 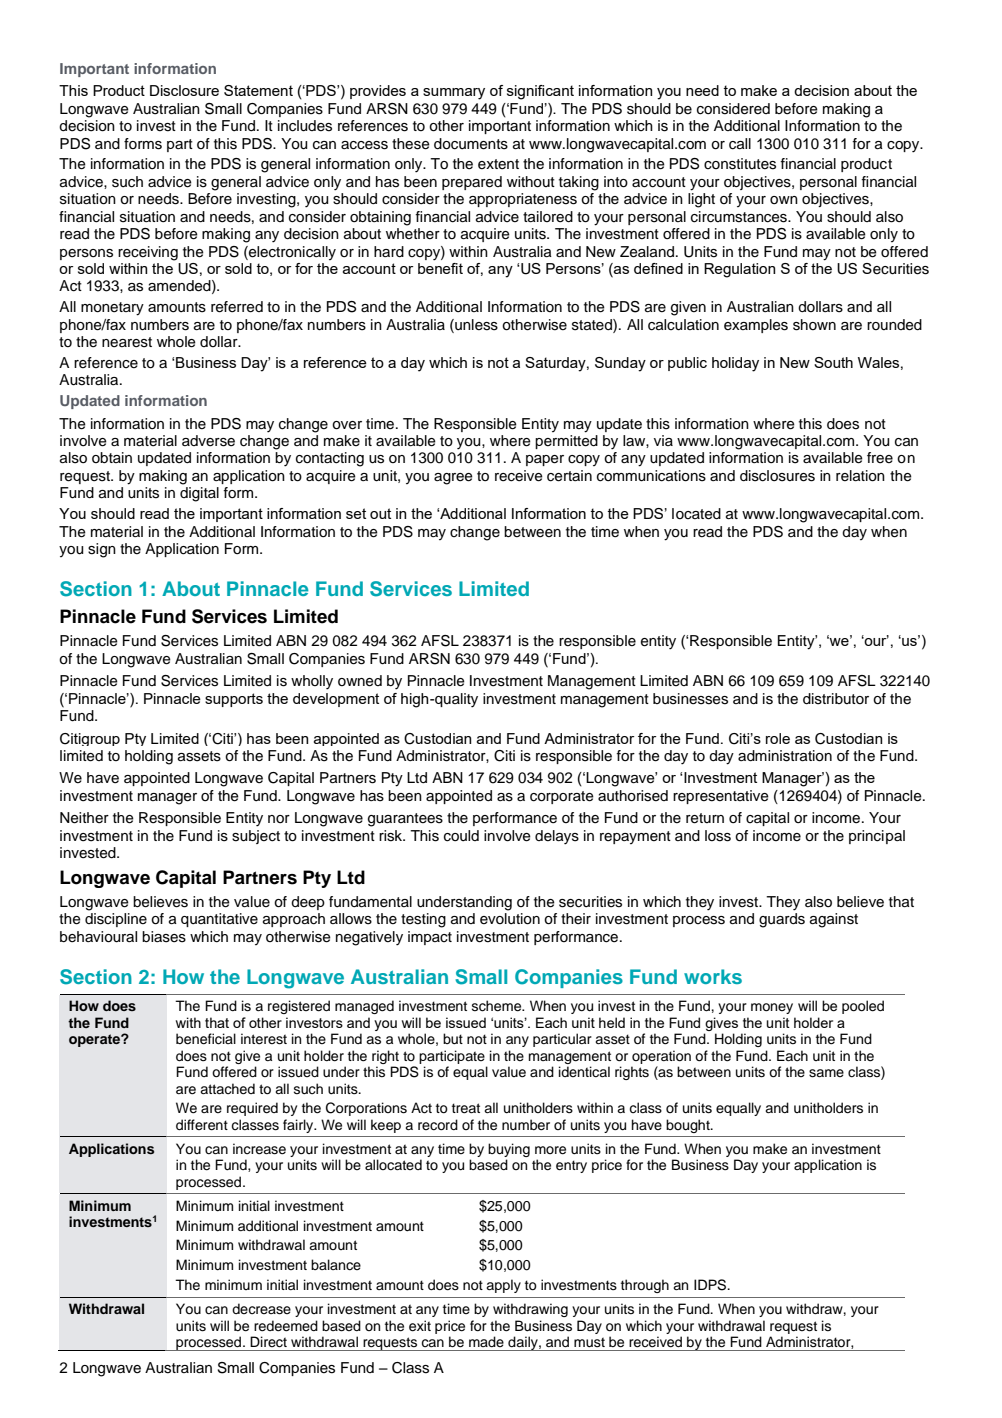 I want to click on apply, so click(x=503, y=1286).
